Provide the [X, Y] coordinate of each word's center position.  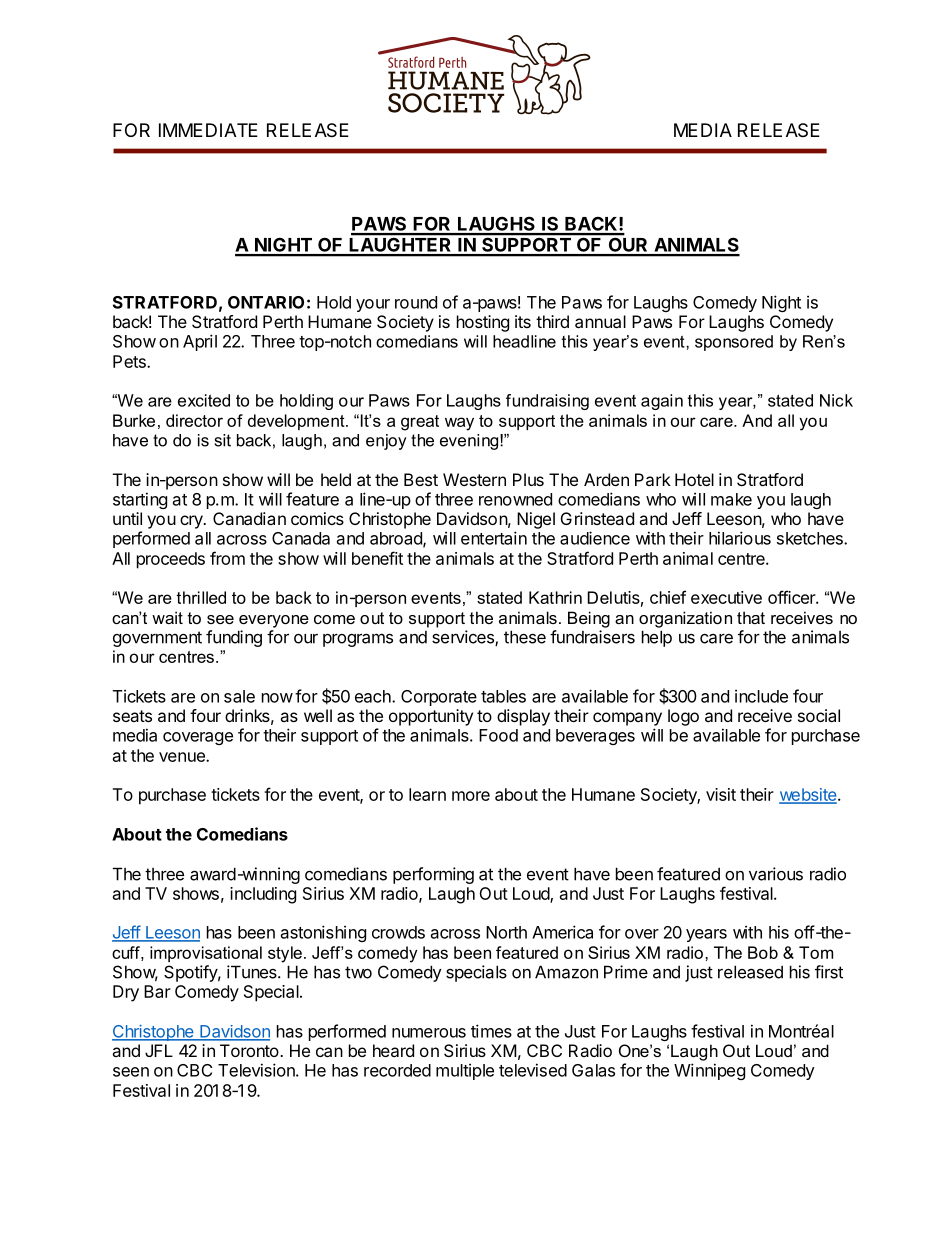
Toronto [249, 1050]
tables [503, 696]
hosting [483, 323]
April [200, 342]
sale [239, 696]
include [761, 696]
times [491, 1031]
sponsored [734, 343]
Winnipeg [709, 1071]
